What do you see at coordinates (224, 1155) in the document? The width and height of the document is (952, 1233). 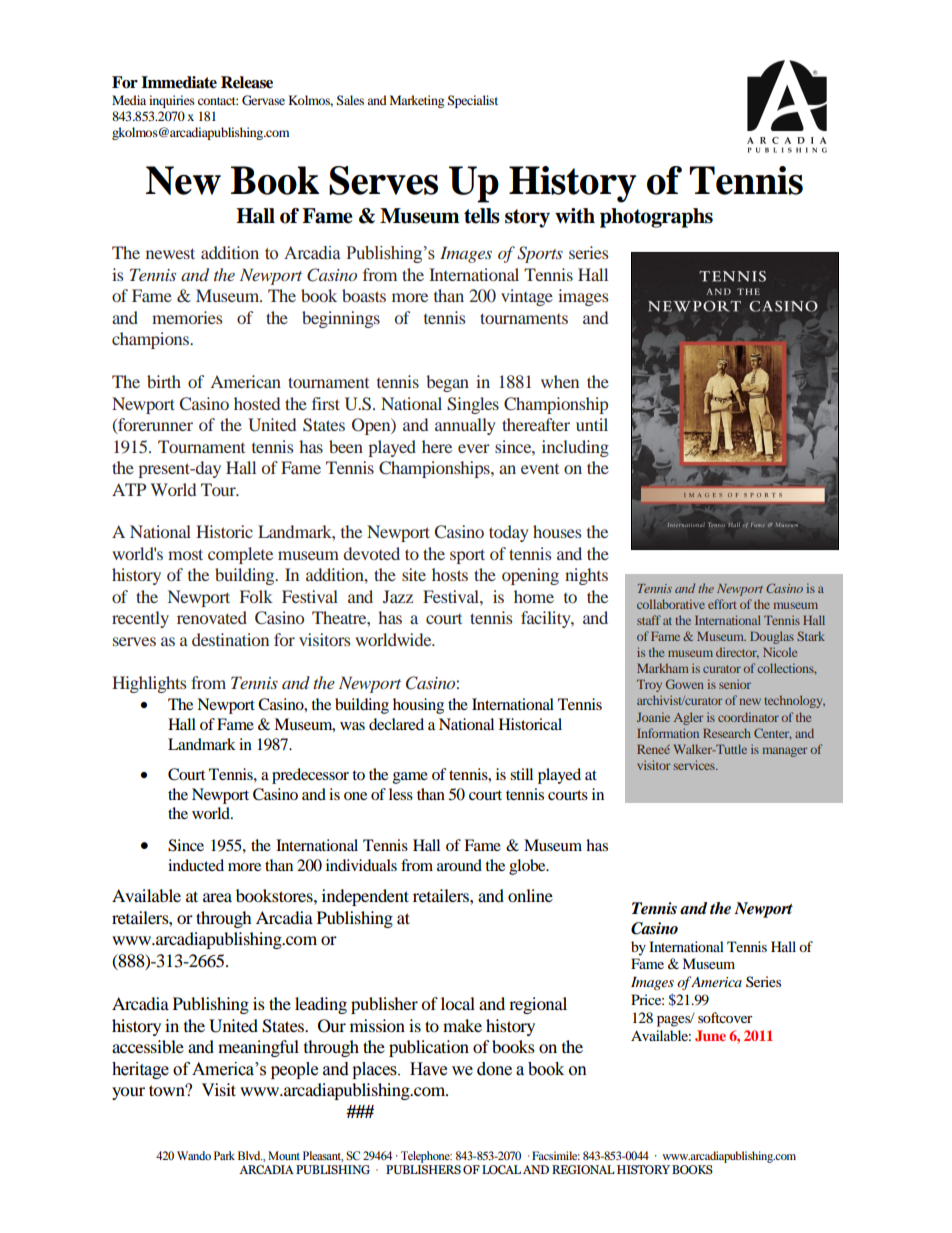 I see `Park` at bounding box center [224, 1155].
